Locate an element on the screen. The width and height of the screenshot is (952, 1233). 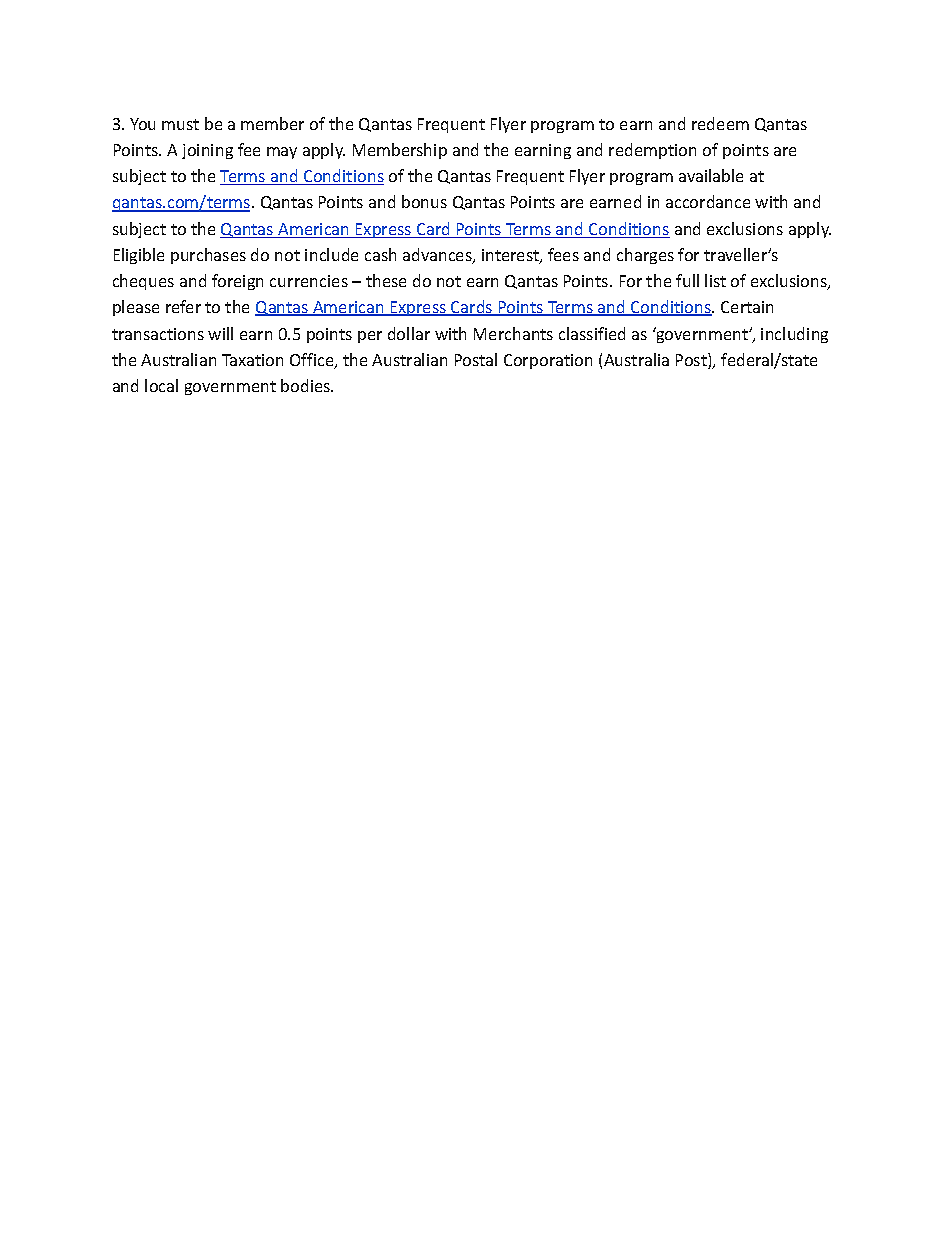
local is located at coordinates (161, 385).
